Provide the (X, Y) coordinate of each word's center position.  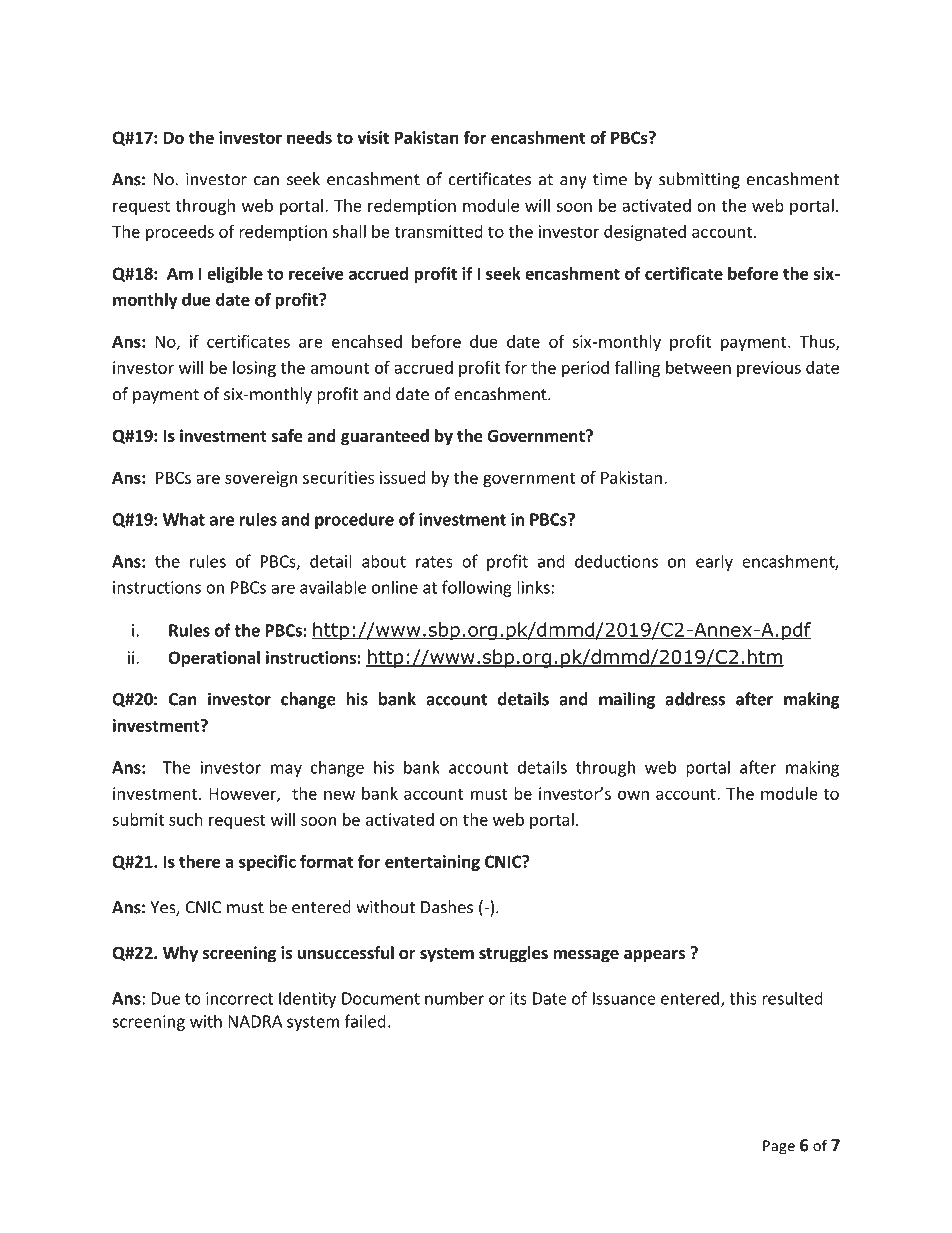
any (573, 182)
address (695, 699)
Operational (214, 659)
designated (645, 233)
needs (309, 137)
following (477, 588)
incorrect (239, 998)
